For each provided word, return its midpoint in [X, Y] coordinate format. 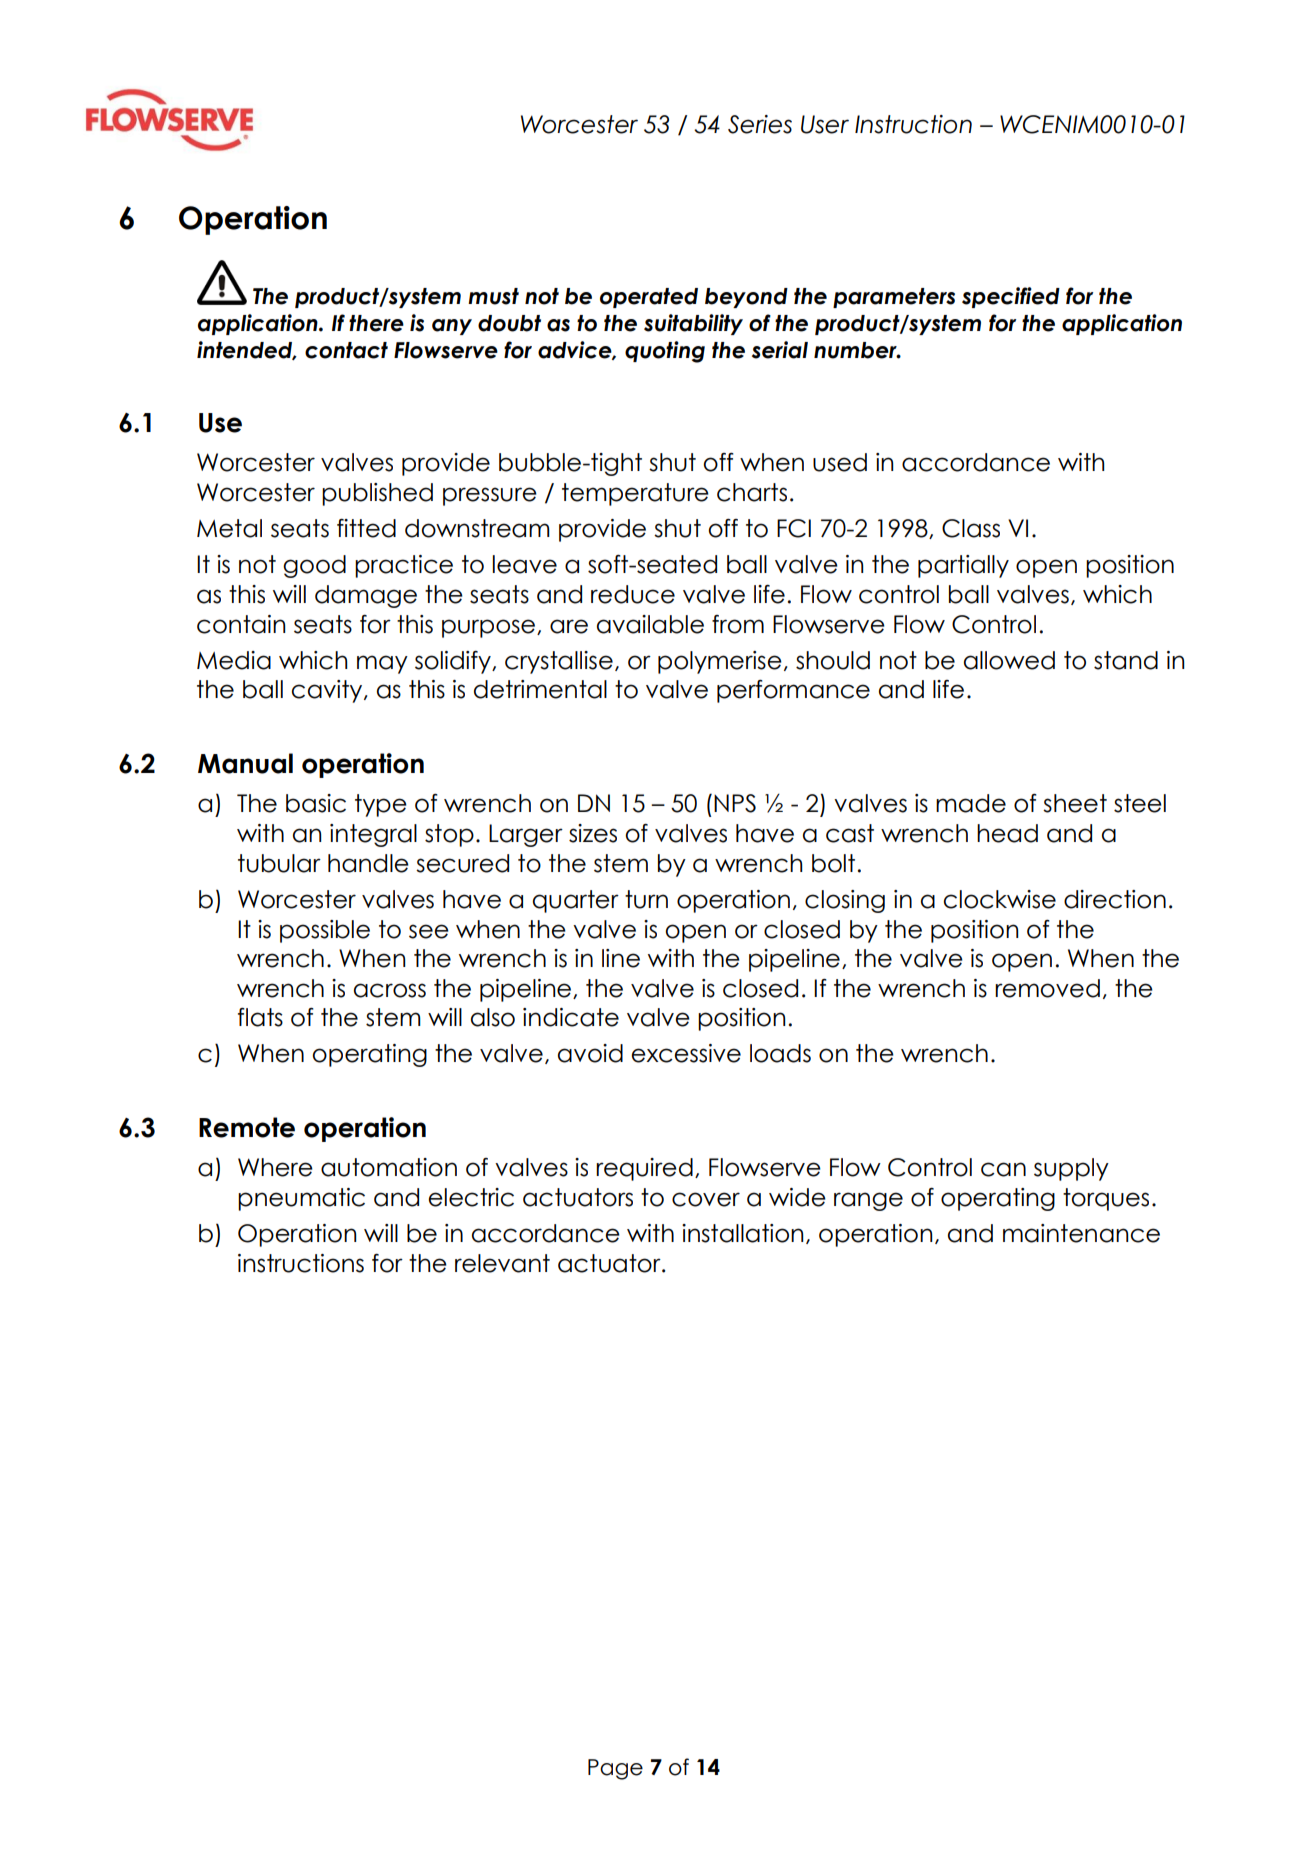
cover [706, 1199]
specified [1011, 297]
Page [615, 1769]
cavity [328, 691]
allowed [1009, 660]
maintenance [1081, 1233]
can [1003, 1169]
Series [760, 124]
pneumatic [301, 1199]
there [376, 323]
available [650, 624]
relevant [502, 1263]
